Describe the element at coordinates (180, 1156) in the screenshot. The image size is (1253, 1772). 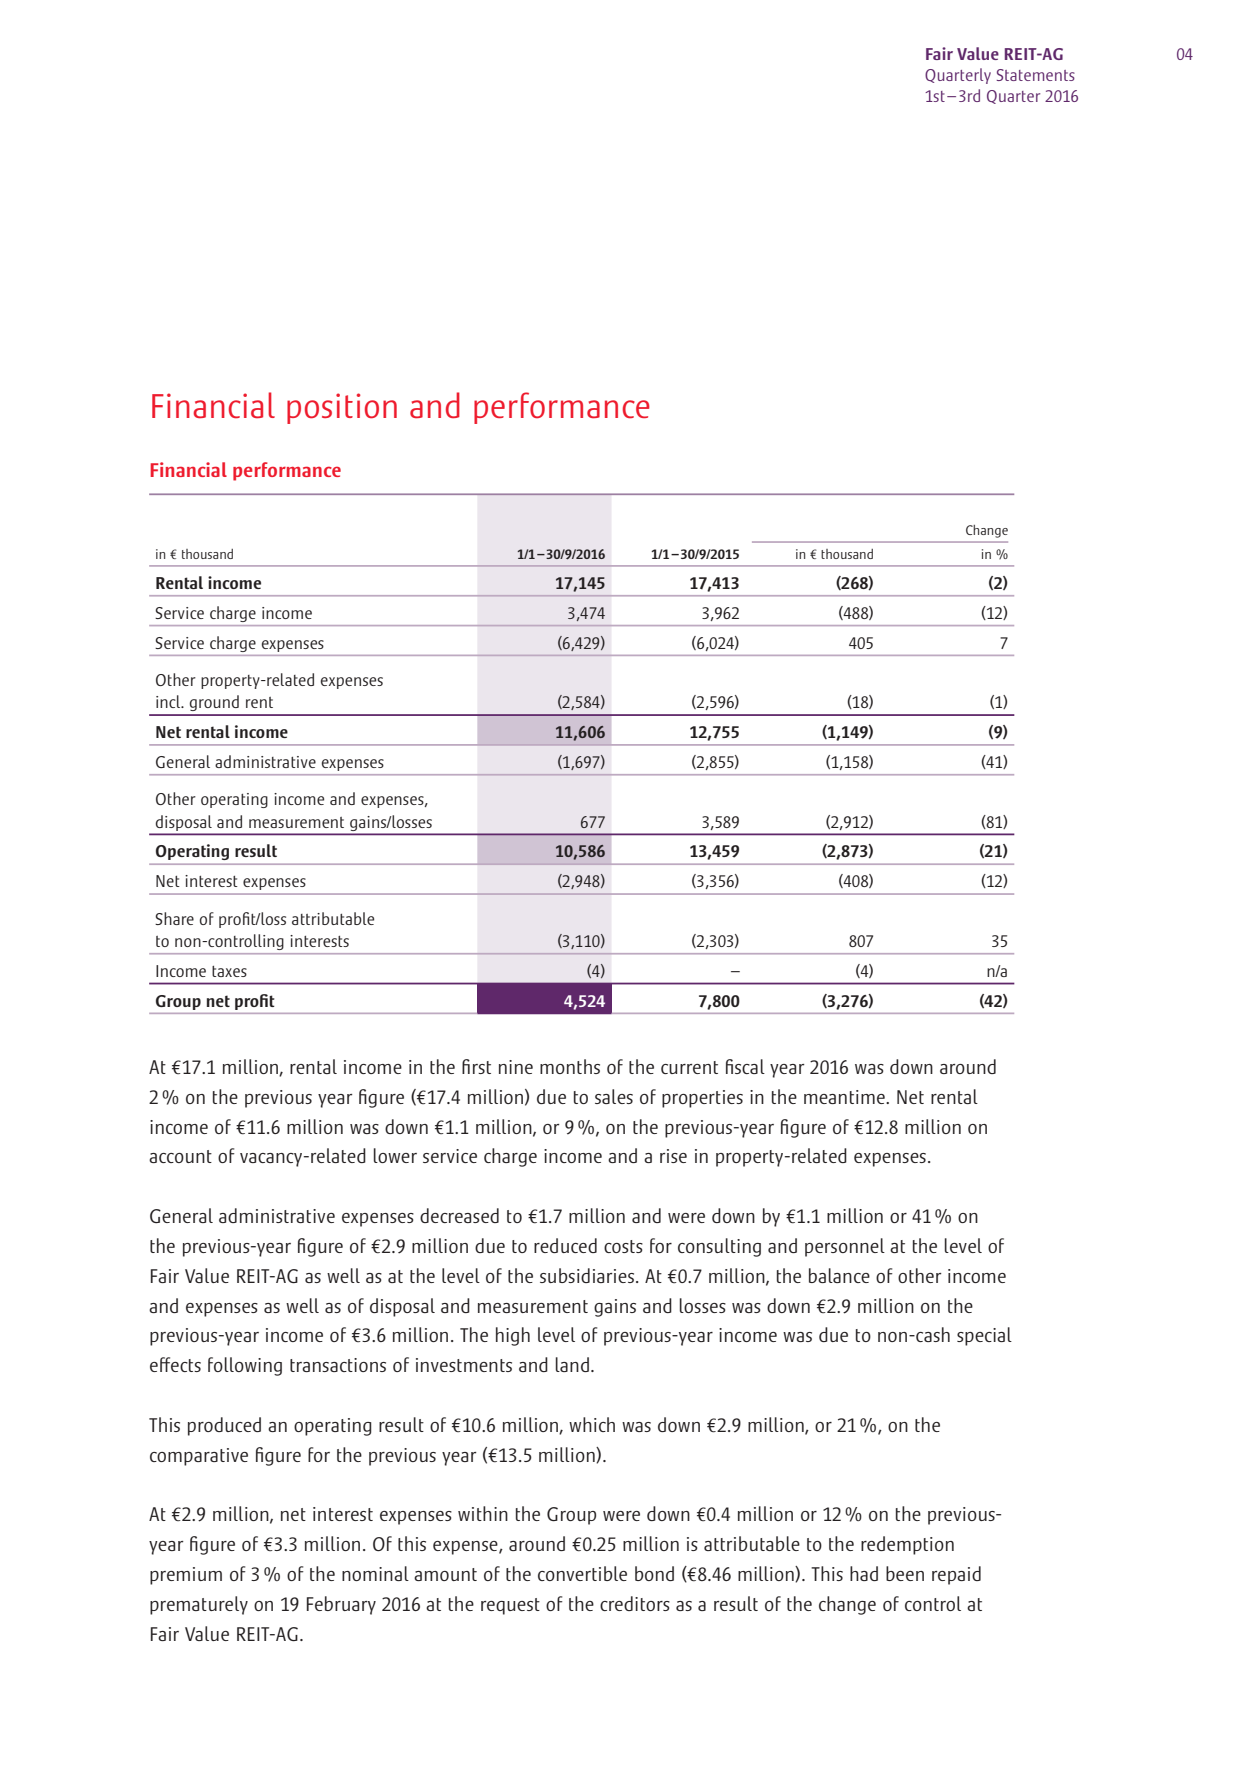
I see `account` at that location.
